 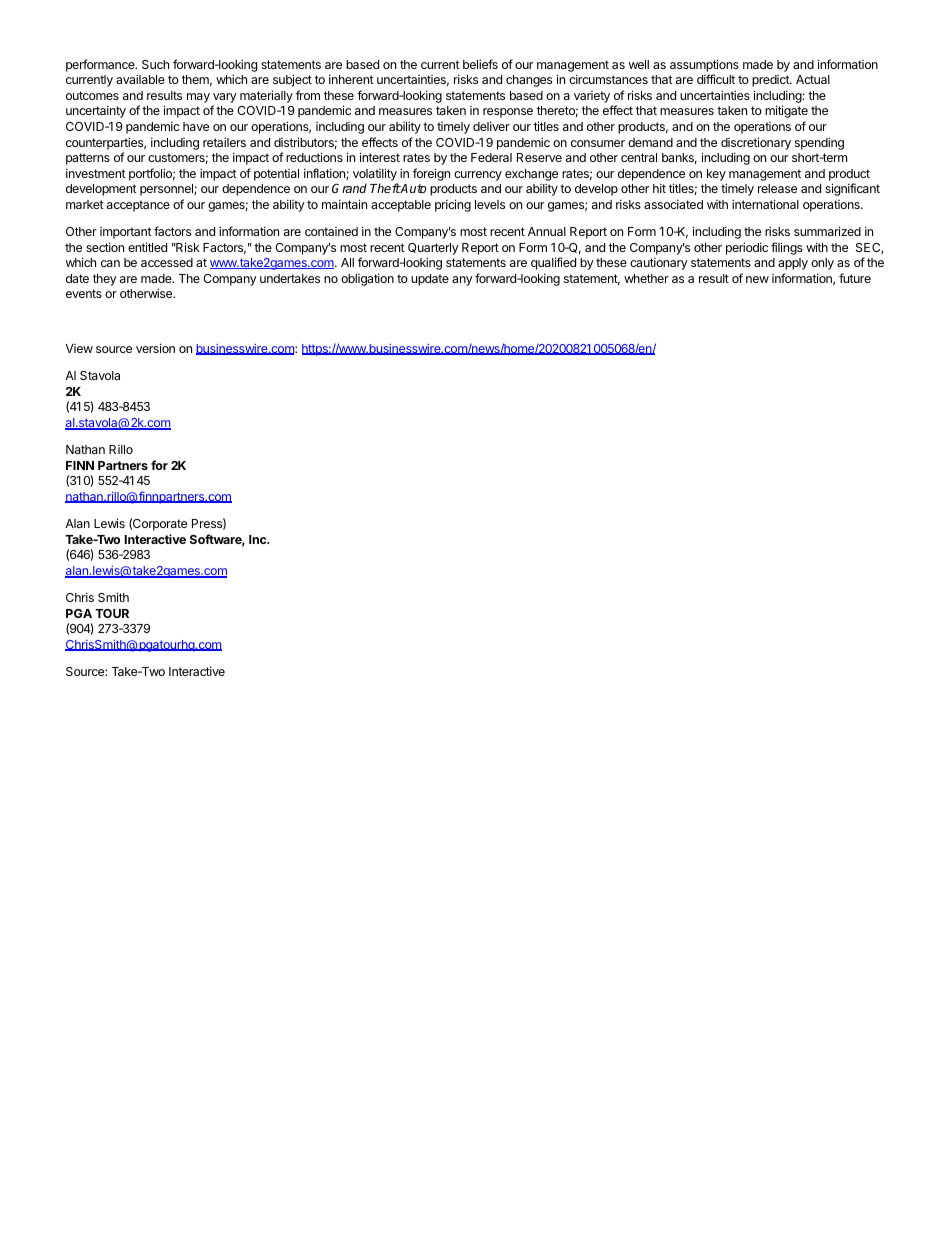 I want to click on beliefs, so click(x=480, y=64).
